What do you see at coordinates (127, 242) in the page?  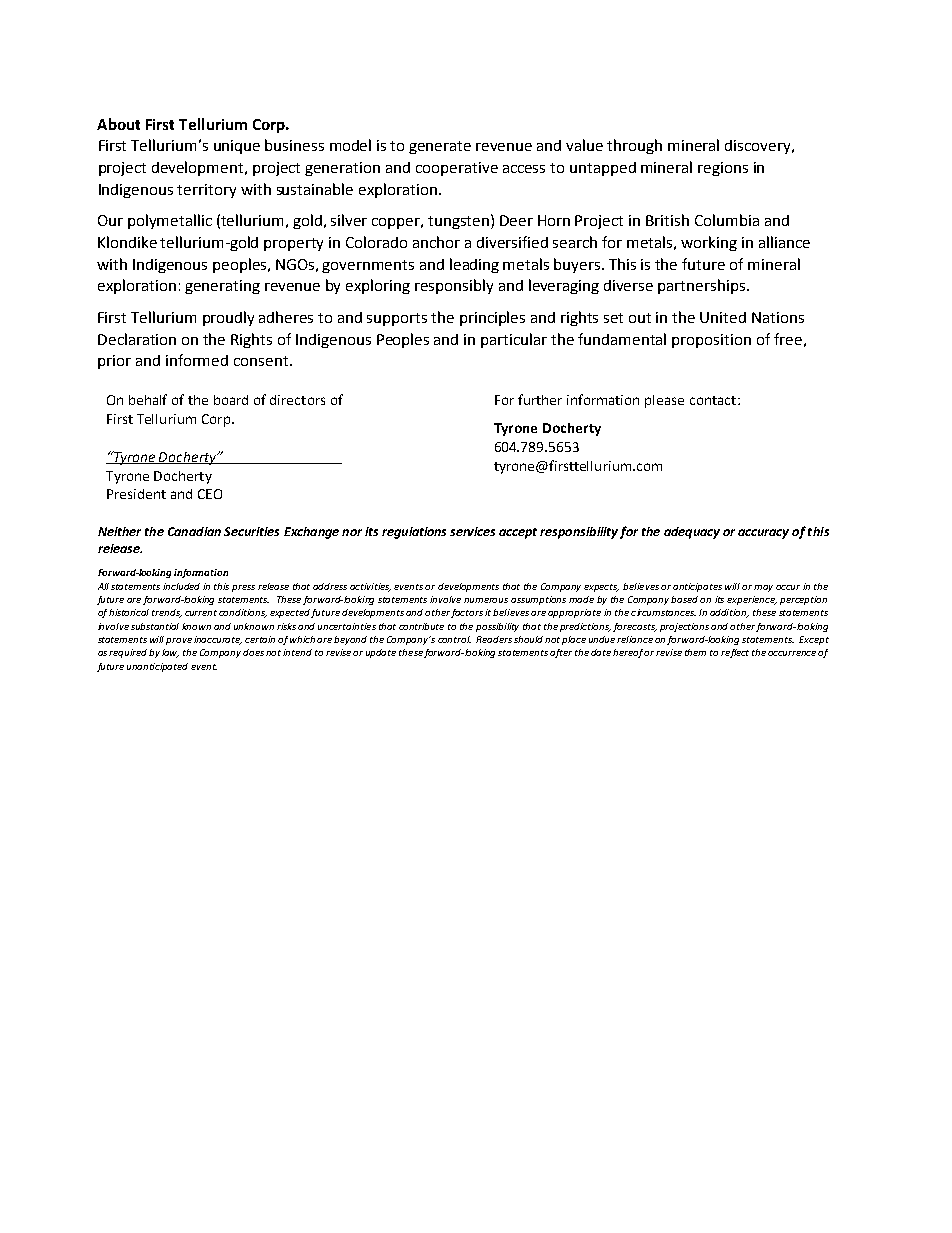 I see `Klondike` at bounding box center [127, 242].
